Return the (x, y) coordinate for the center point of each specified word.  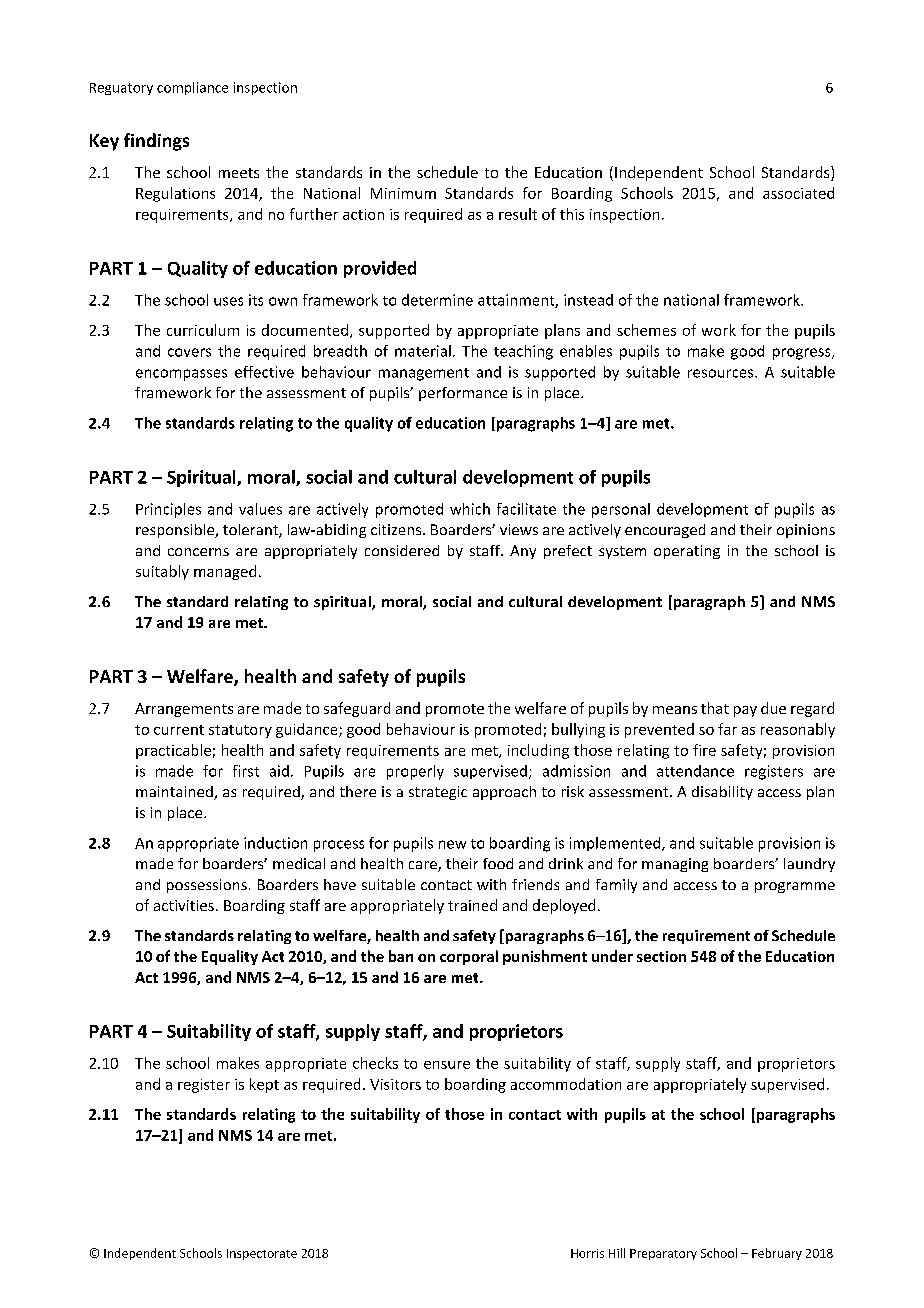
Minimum (403, 193)
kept (264, 1085)
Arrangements (184, 710)
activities (184, 905)
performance (463, 394)
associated (798, 193)
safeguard (357, 709)
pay (745, 711)
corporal (469, 957)
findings (156, 142)
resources (722, 373)
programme (795, 887)
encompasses (181, 375)
